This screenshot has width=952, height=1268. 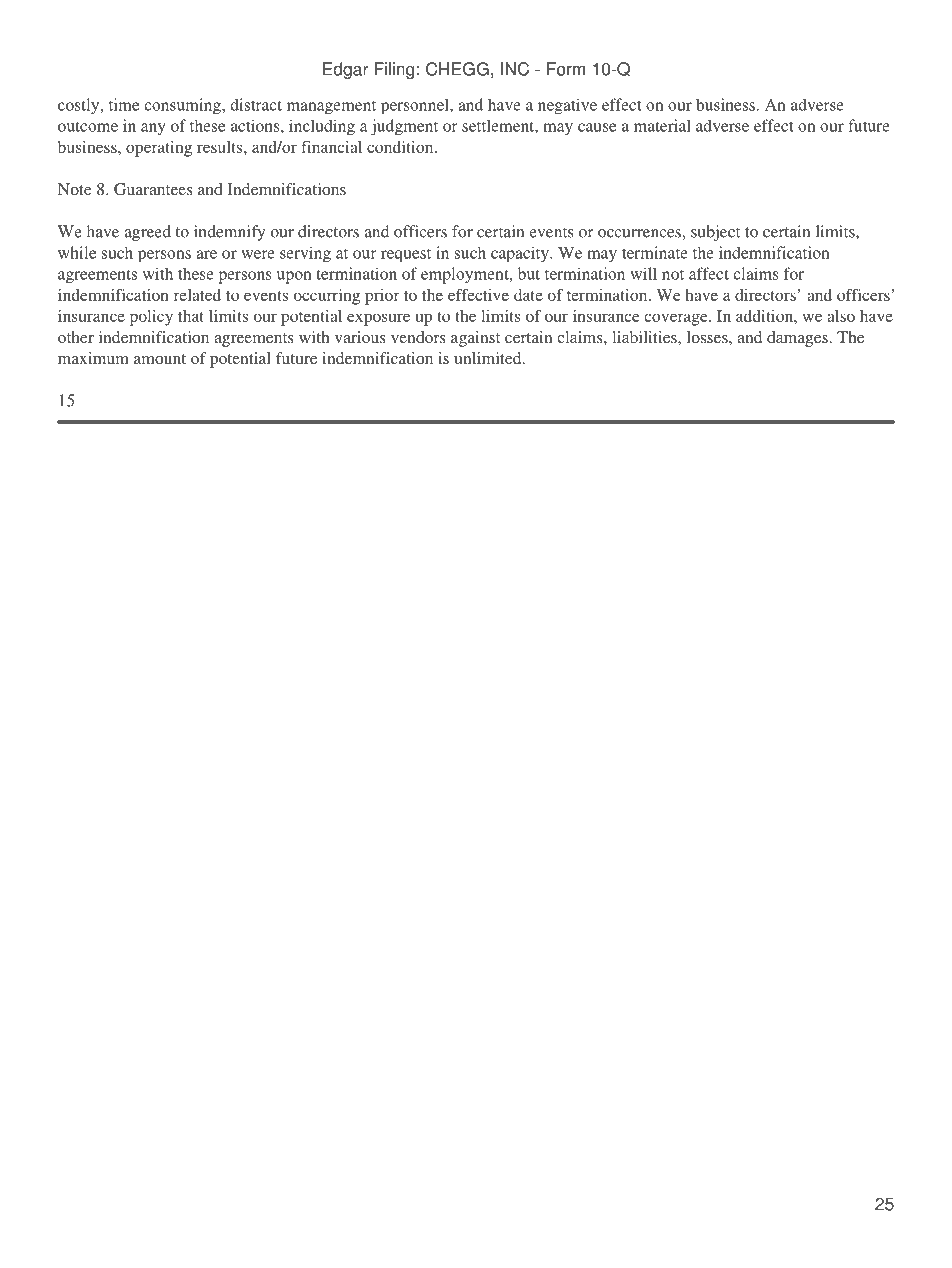 I want to click on amount, so click(x=160, y=359).
